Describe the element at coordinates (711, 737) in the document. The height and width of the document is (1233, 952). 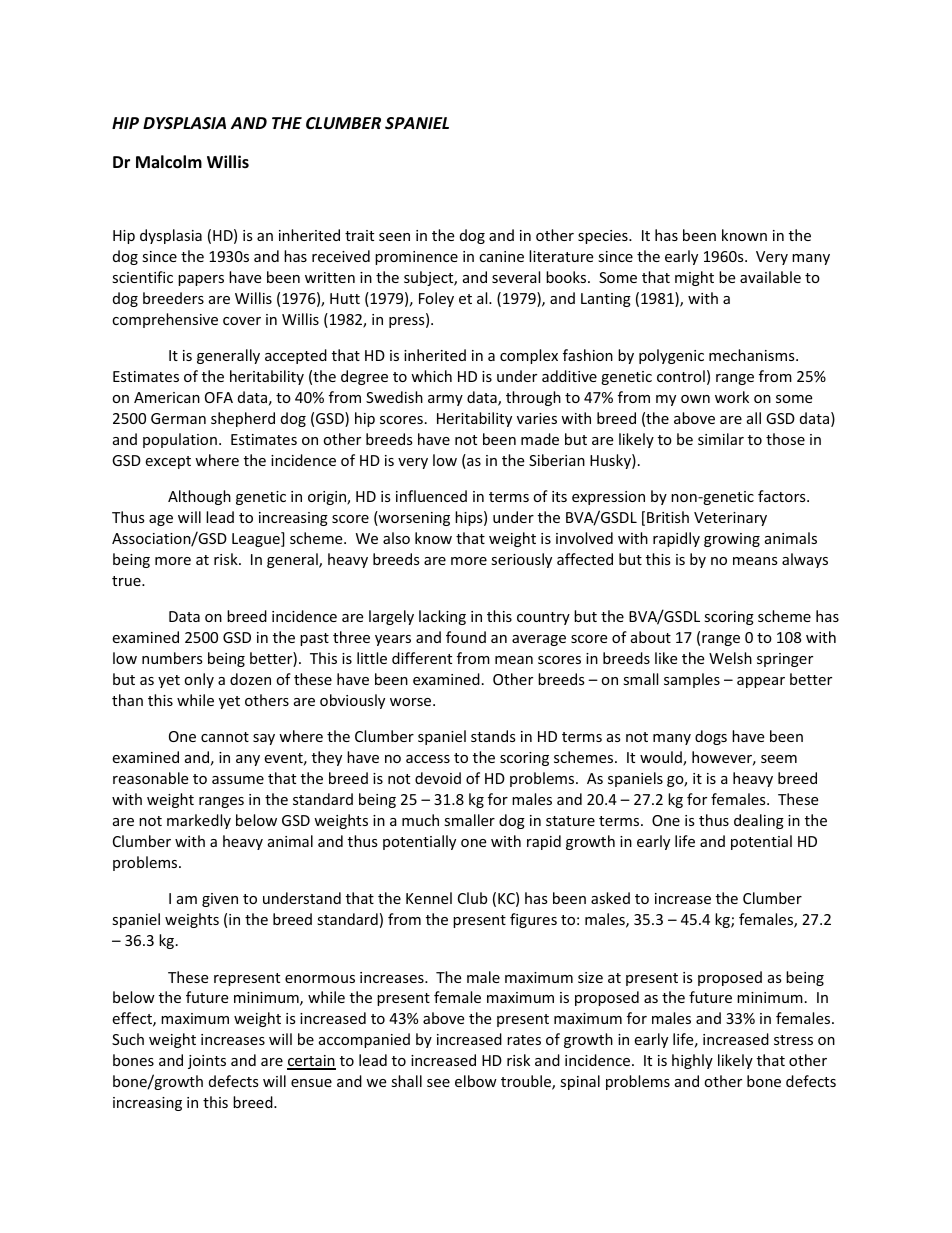
I see `dogs` at that location.
